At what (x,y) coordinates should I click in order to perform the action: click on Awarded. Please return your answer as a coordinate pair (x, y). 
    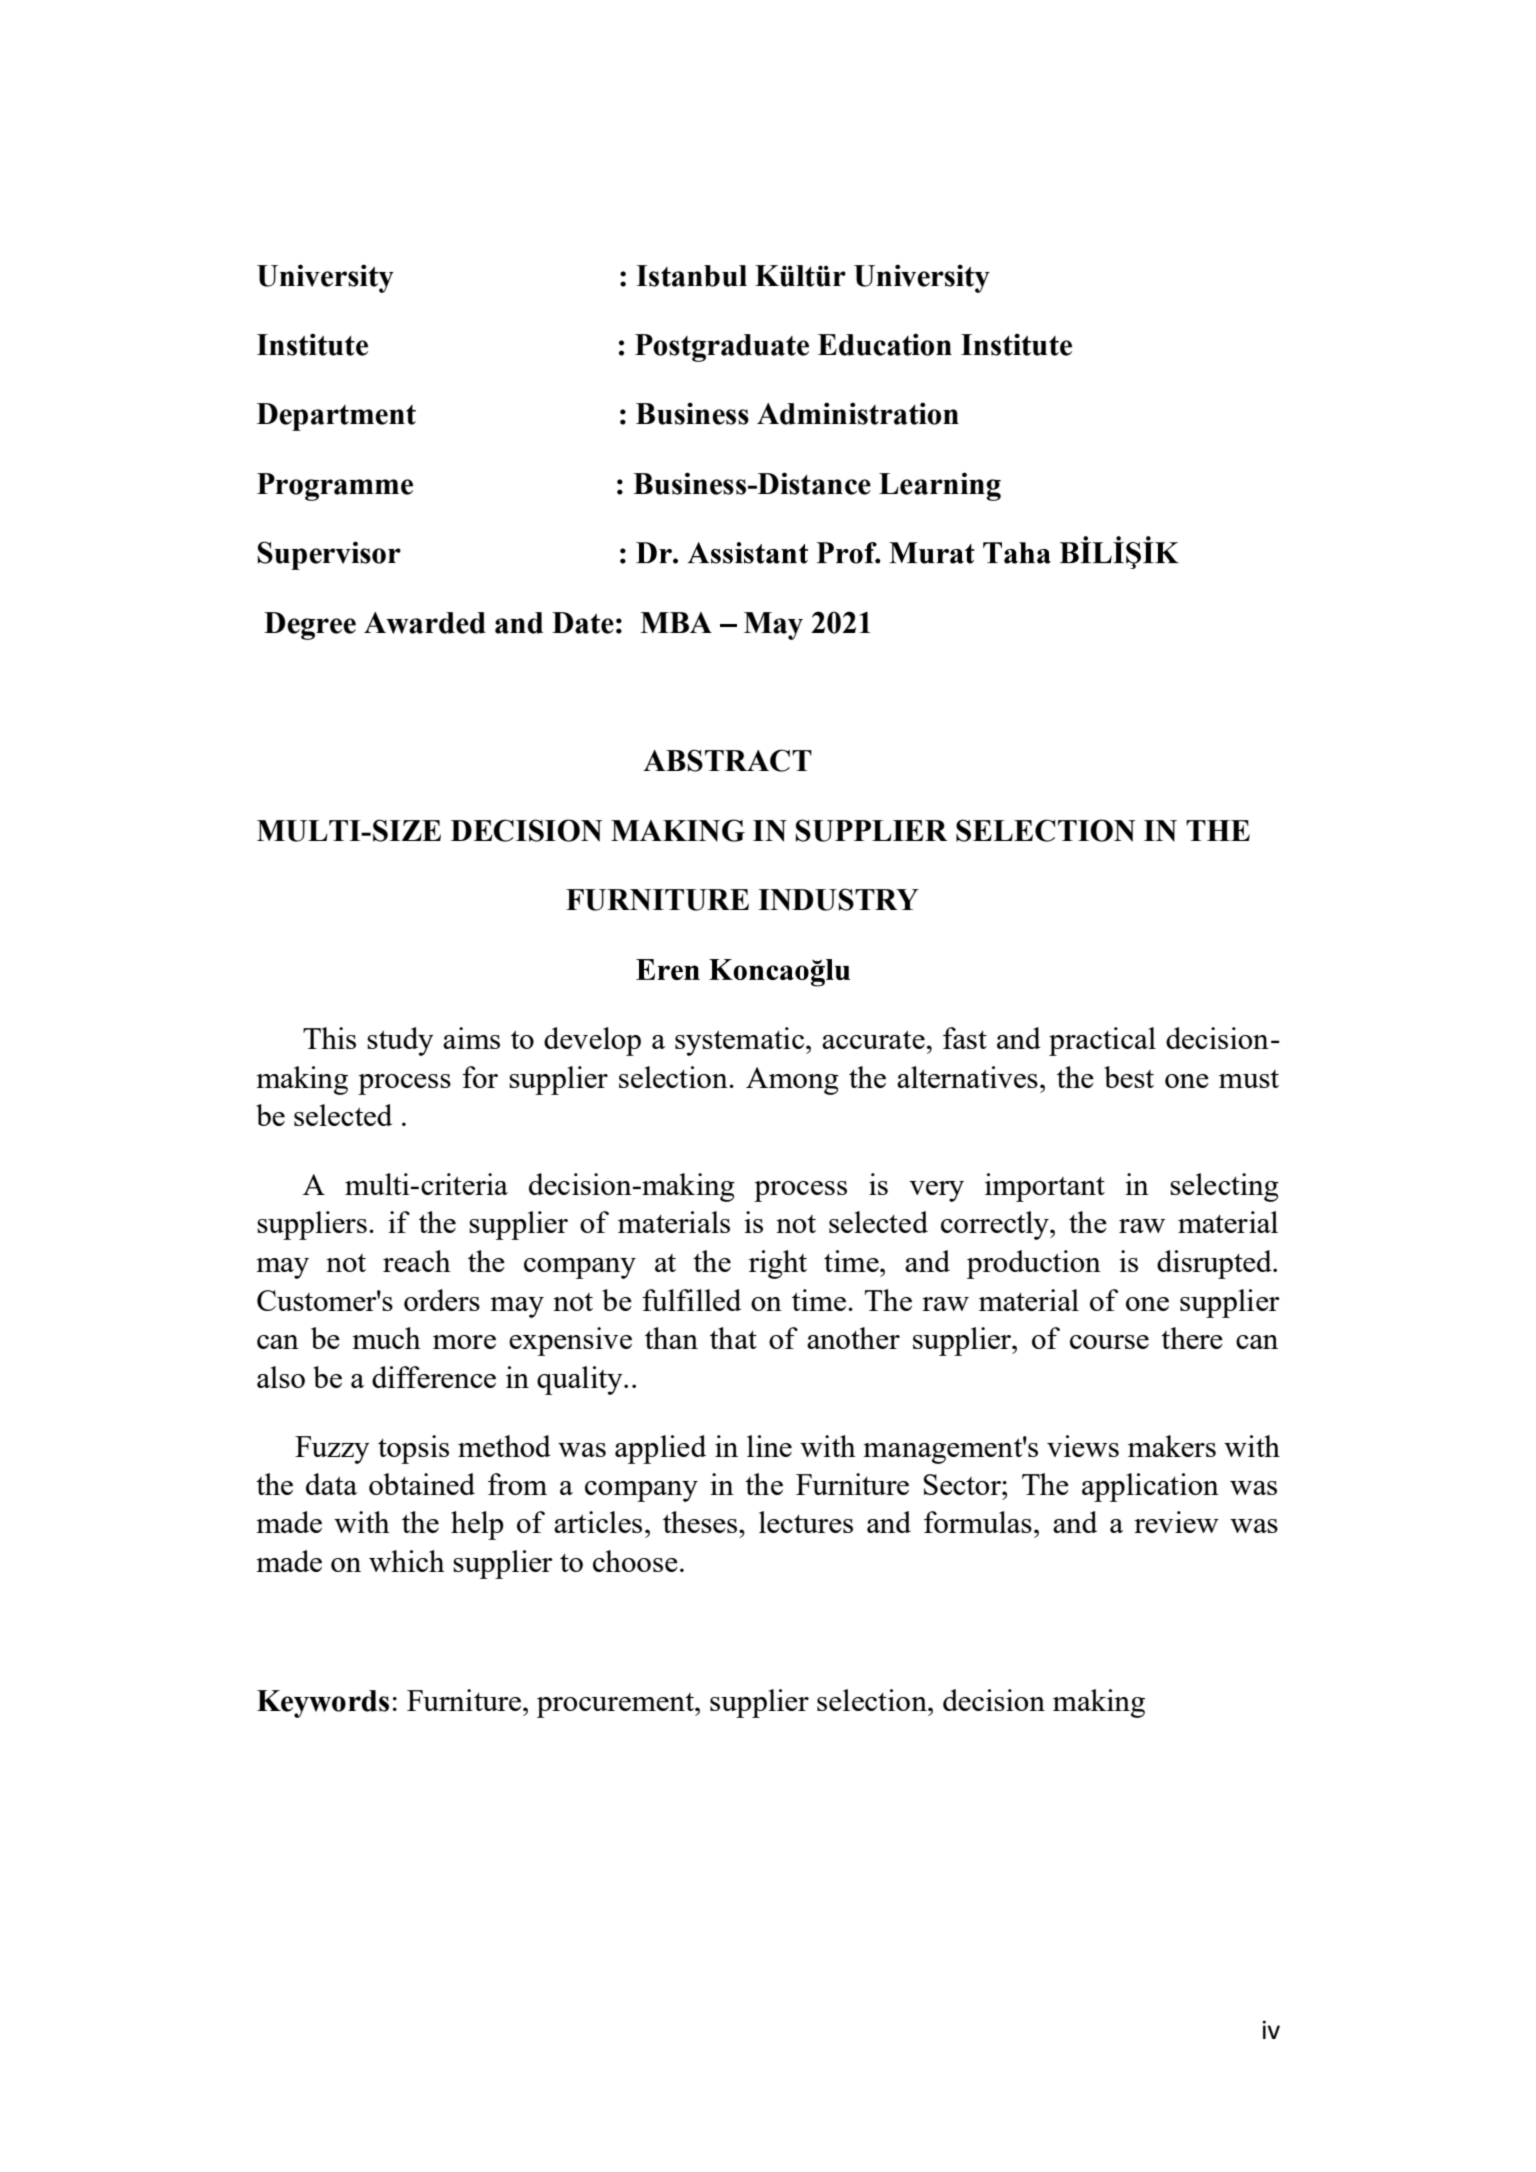
    Looking at the image, I should click on (425, 623).
